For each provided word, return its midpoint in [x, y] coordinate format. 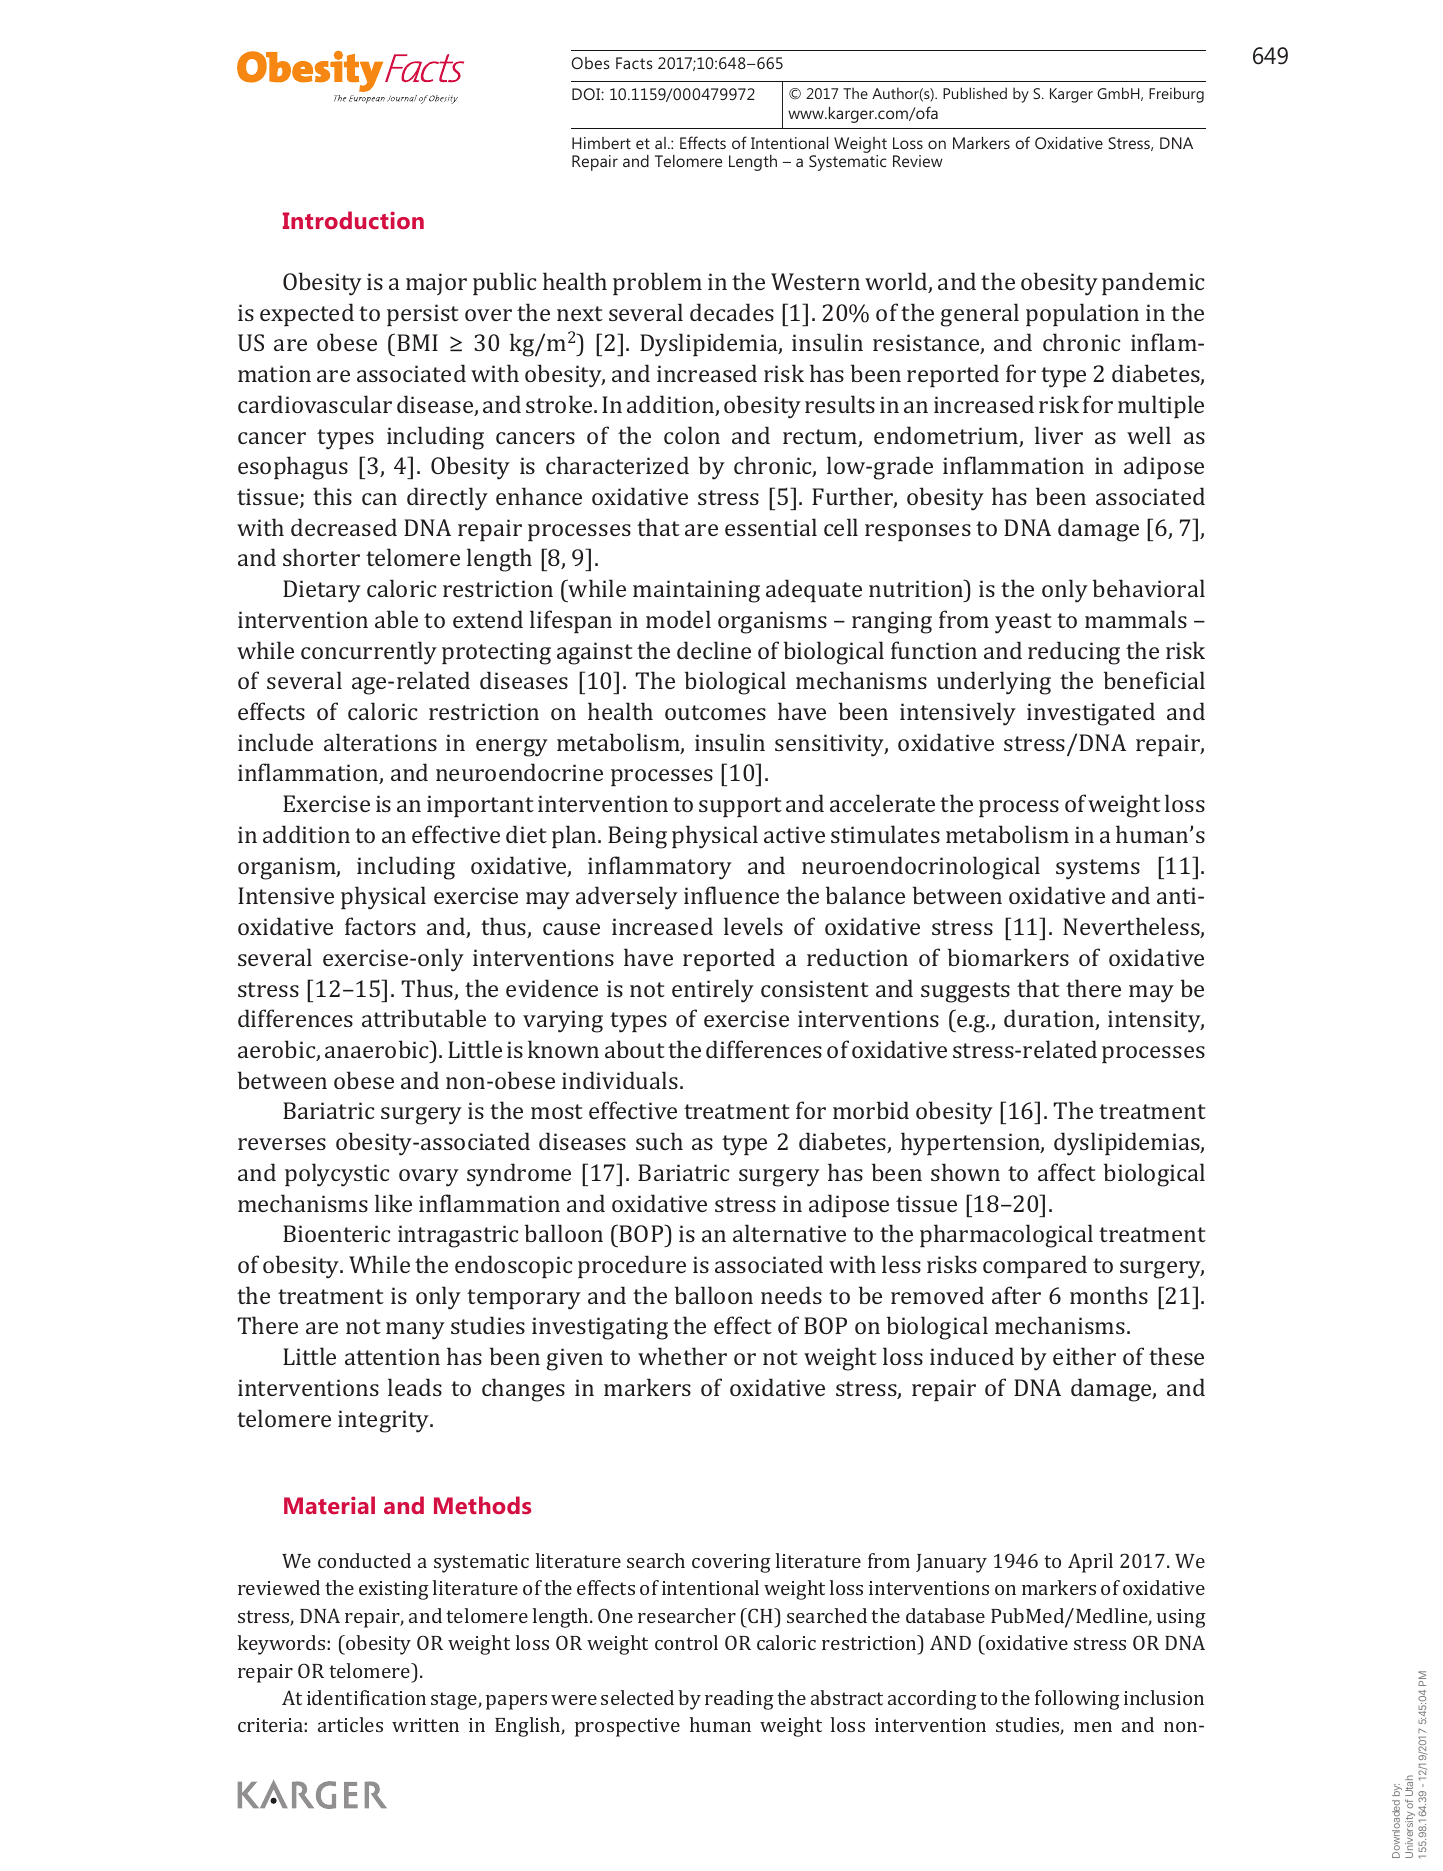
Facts [634, 63]
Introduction [353, 220]
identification [366, 1697]
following [1077, 1700]
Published [975, 93]
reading [739, 1700]
